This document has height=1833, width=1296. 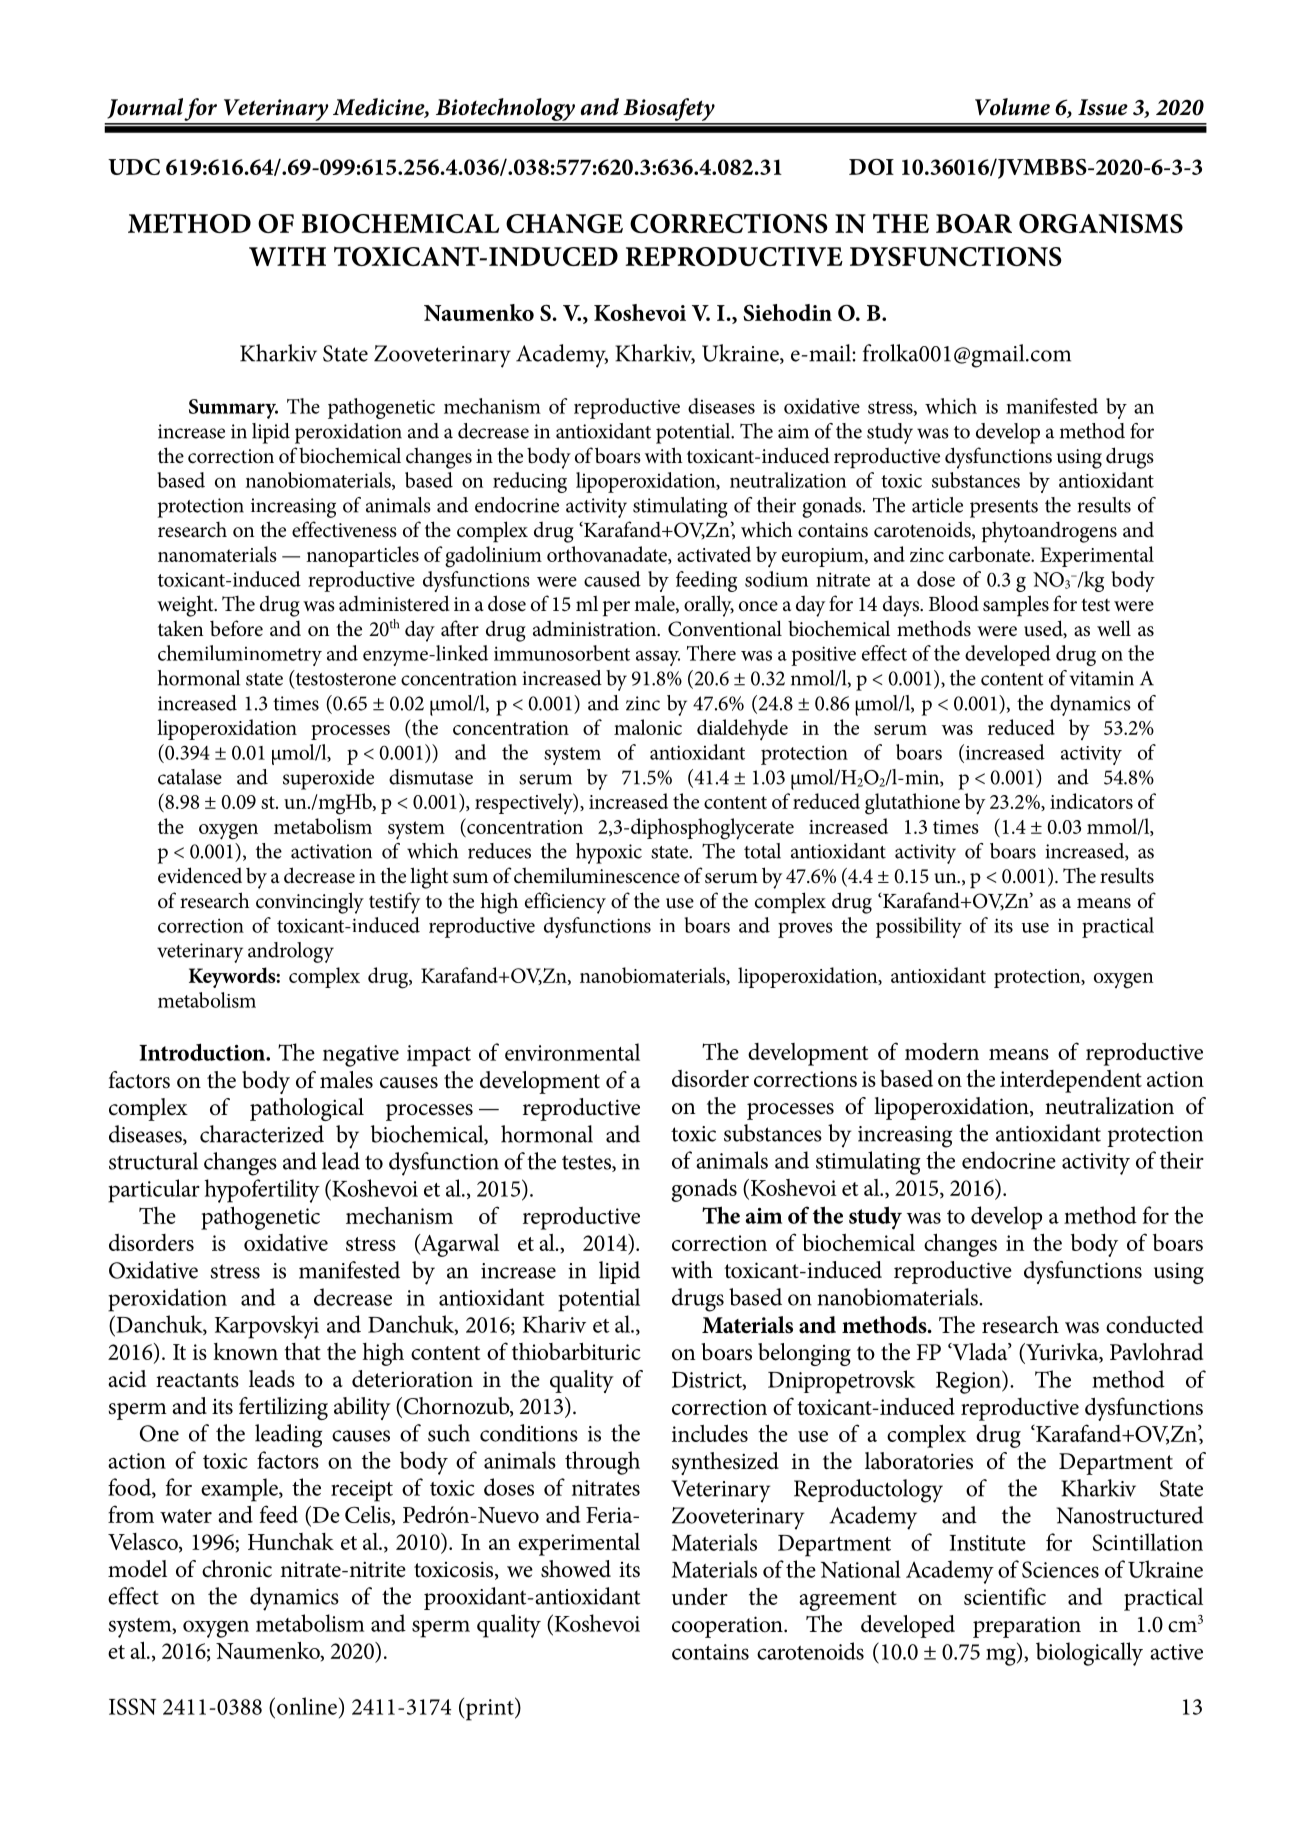 What do you see at coordinates (871, 166) in the document?
I see `DOI` at bounding box center [871, 166].
